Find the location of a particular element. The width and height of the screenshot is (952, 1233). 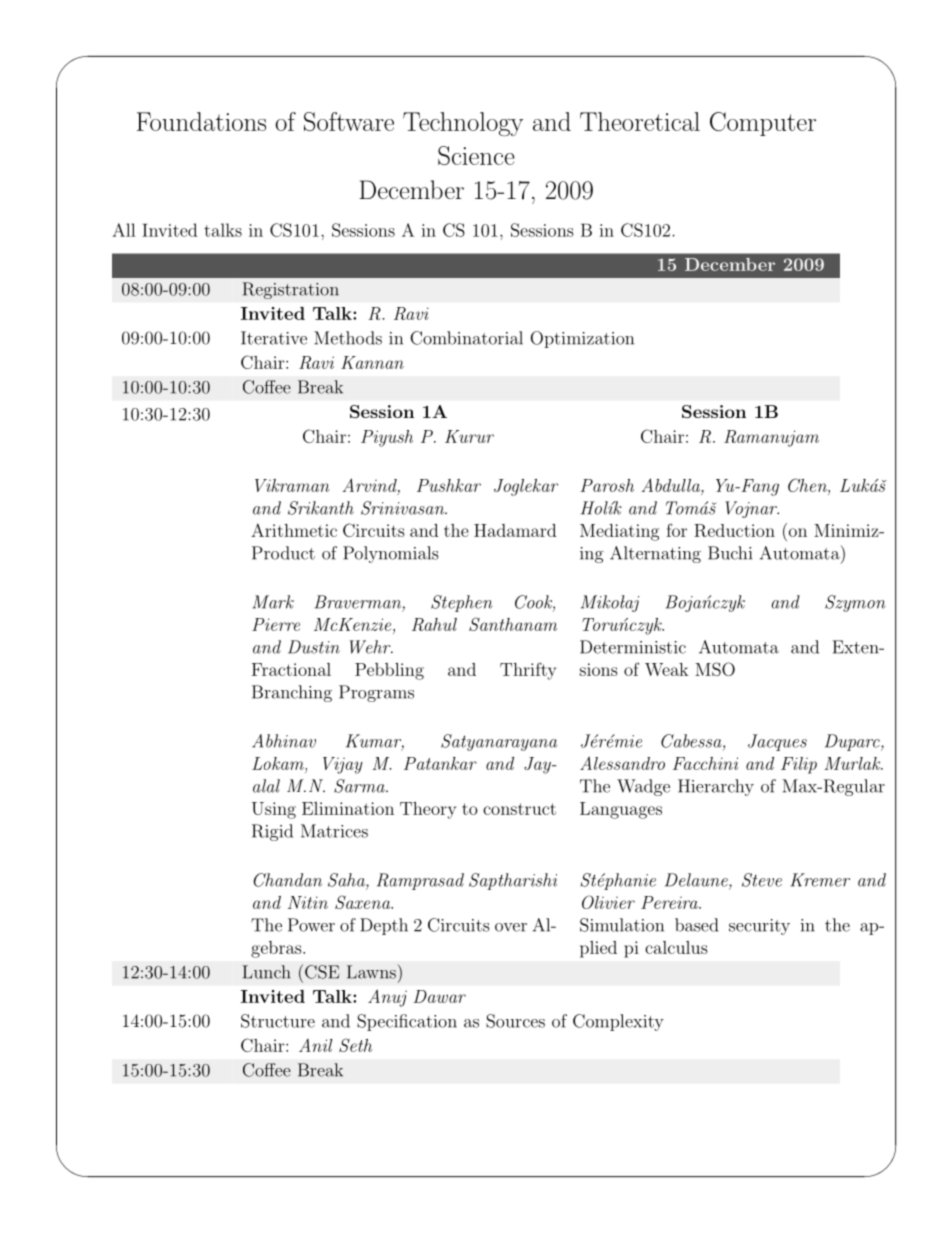

Srikanth is located at coordinates (321, 508).
